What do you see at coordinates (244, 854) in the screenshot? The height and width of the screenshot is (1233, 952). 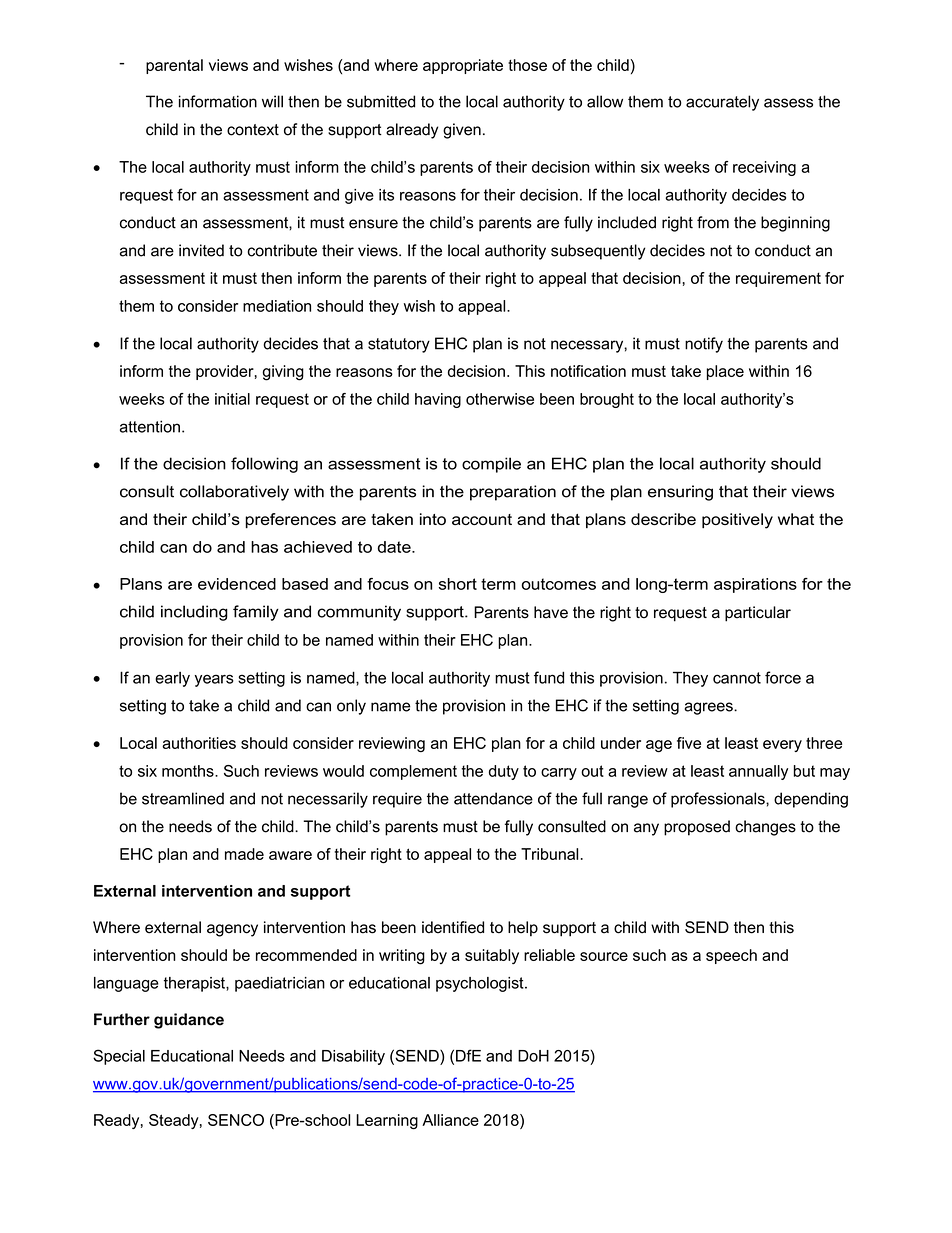 I see `made` at bounding box center [244, 854].
